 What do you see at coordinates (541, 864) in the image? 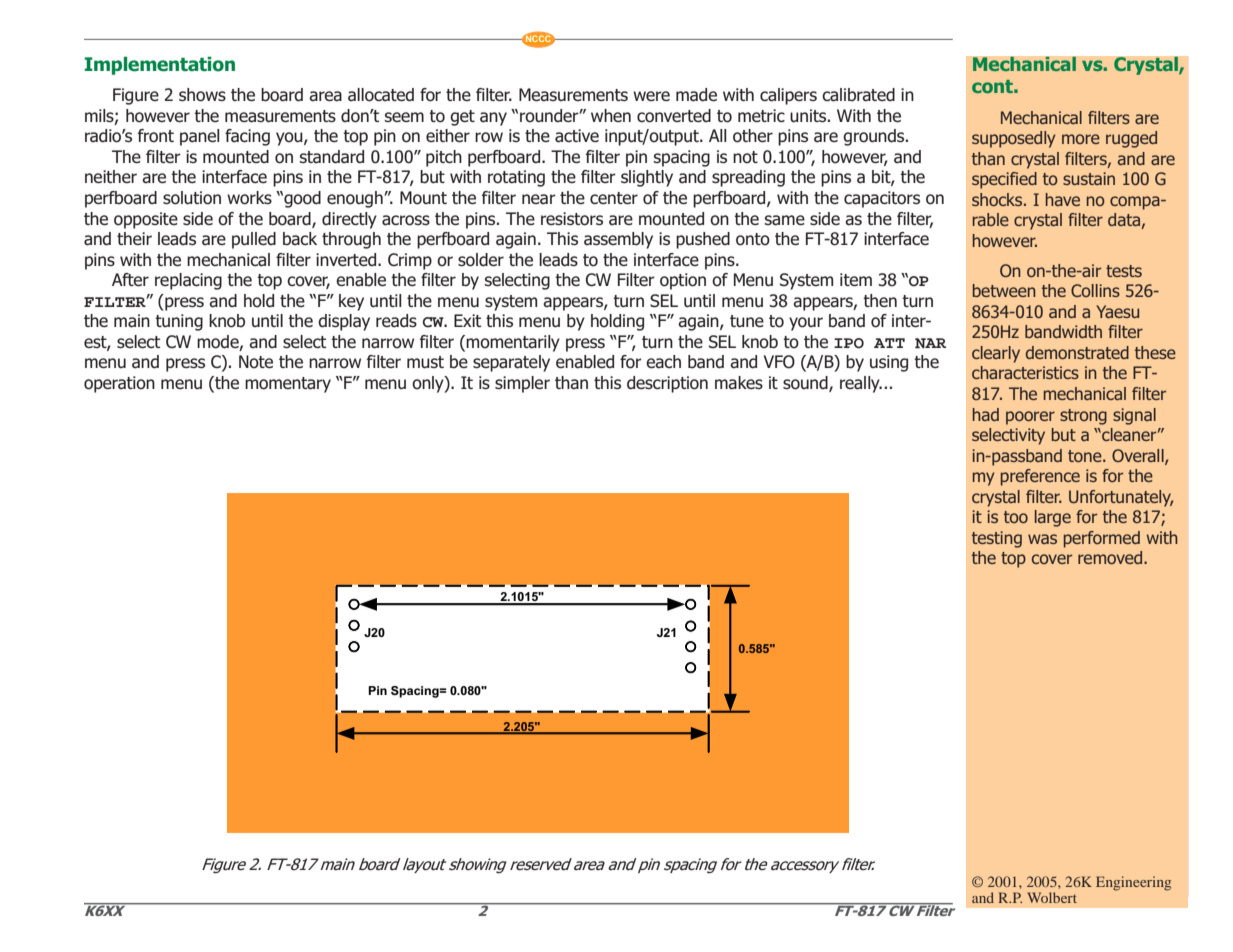
I see `reserved` at bounding box center [541, 864].
